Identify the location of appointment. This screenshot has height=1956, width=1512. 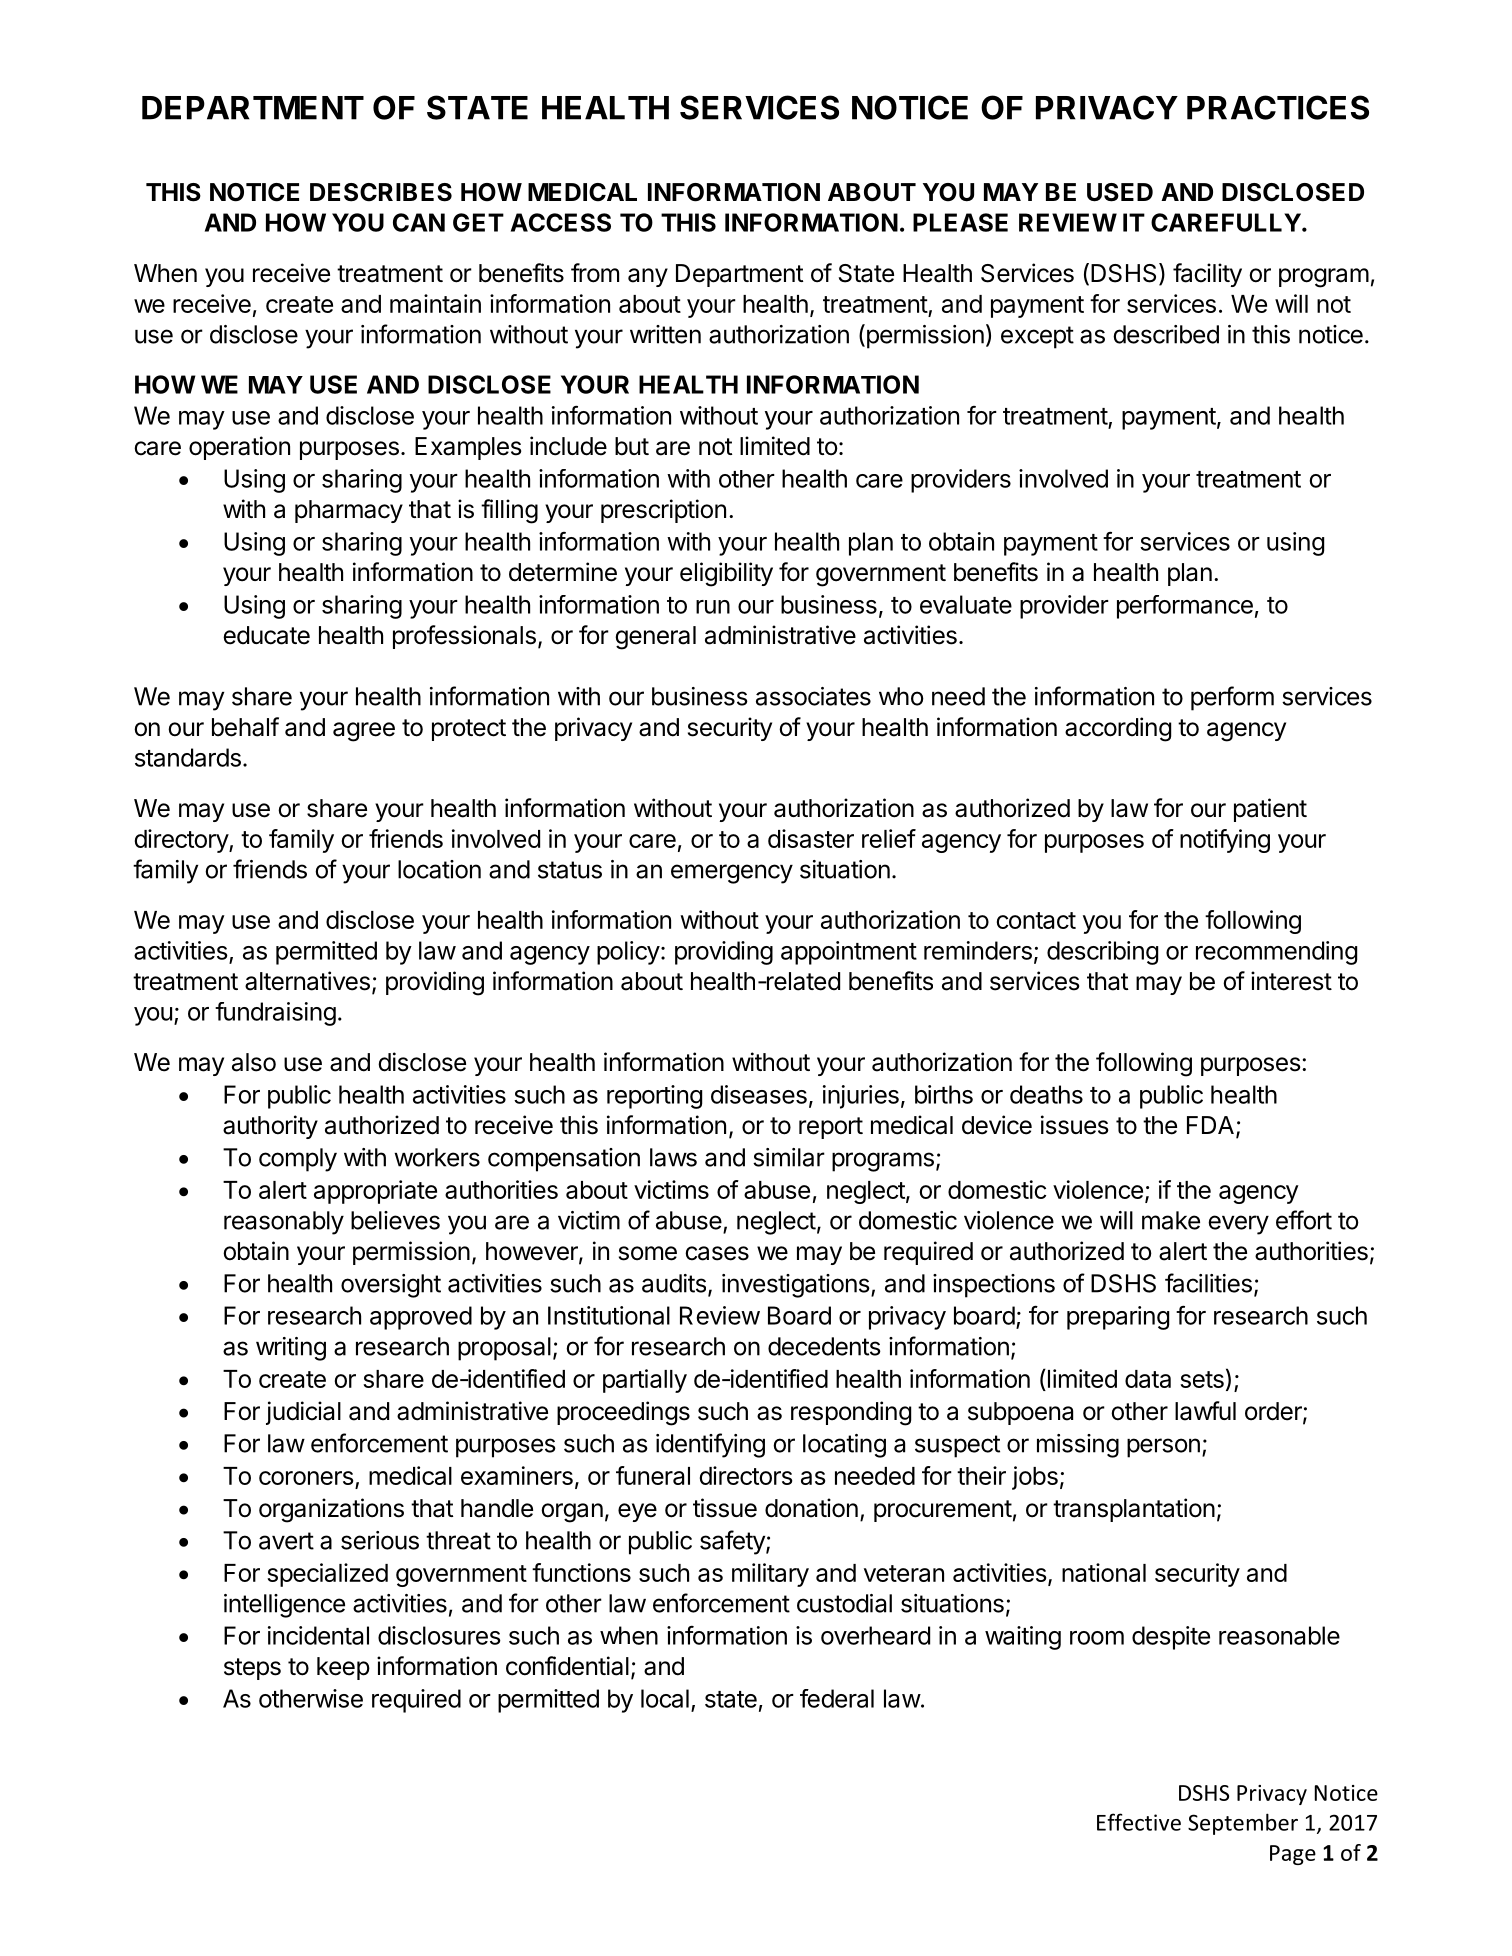
(849, 953).
